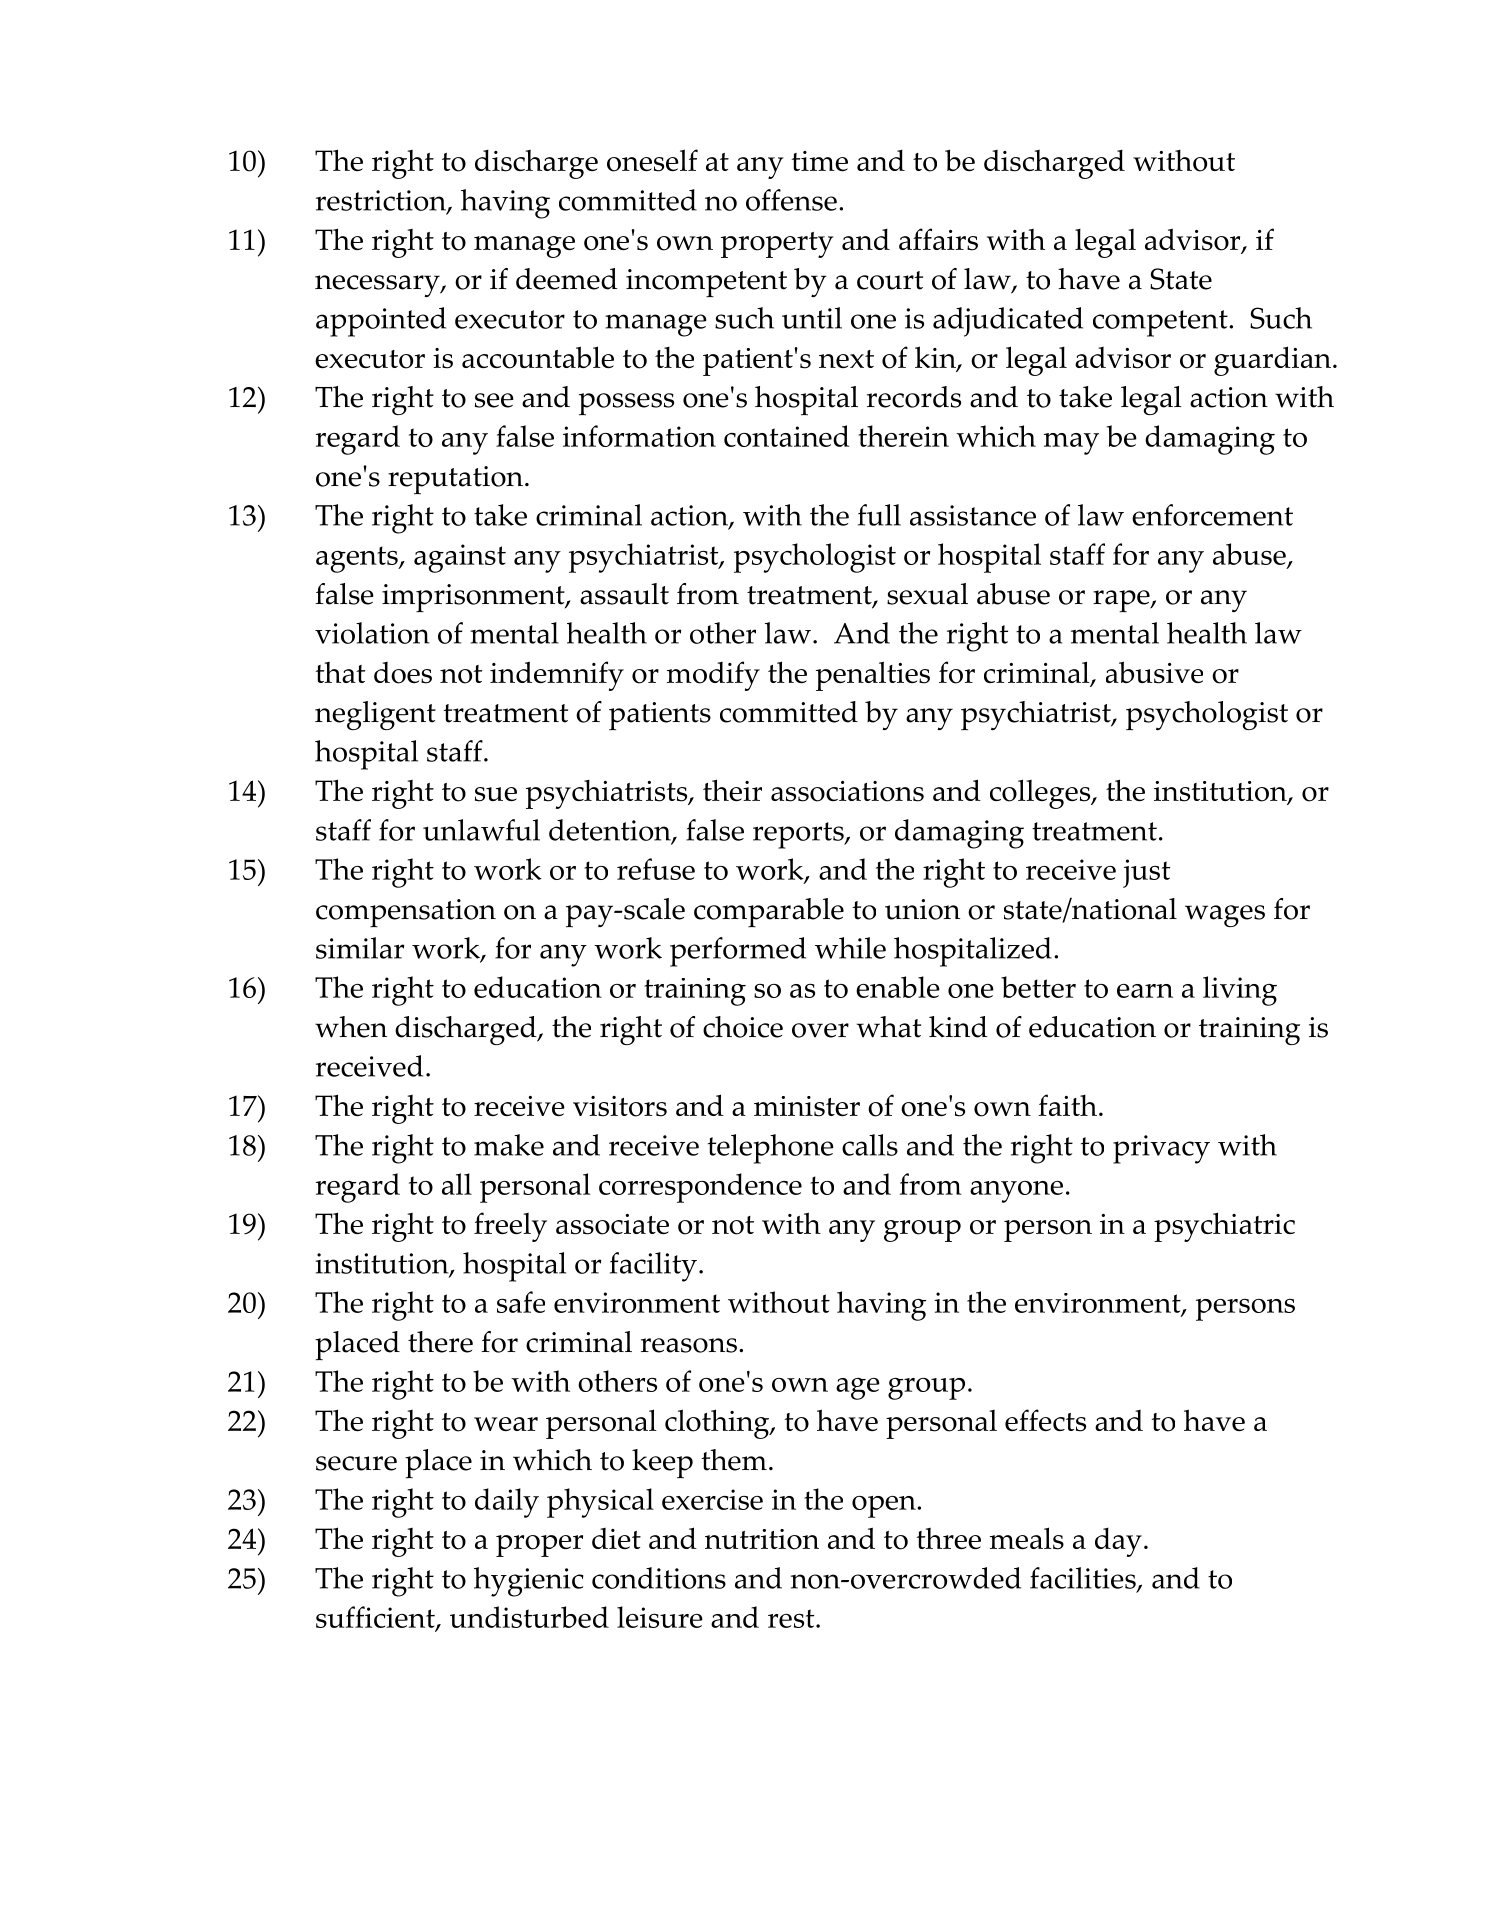 Image resolution: width=1488 pixels, height=1926 pixels. I want to click on necessary, so click(378, 286).
